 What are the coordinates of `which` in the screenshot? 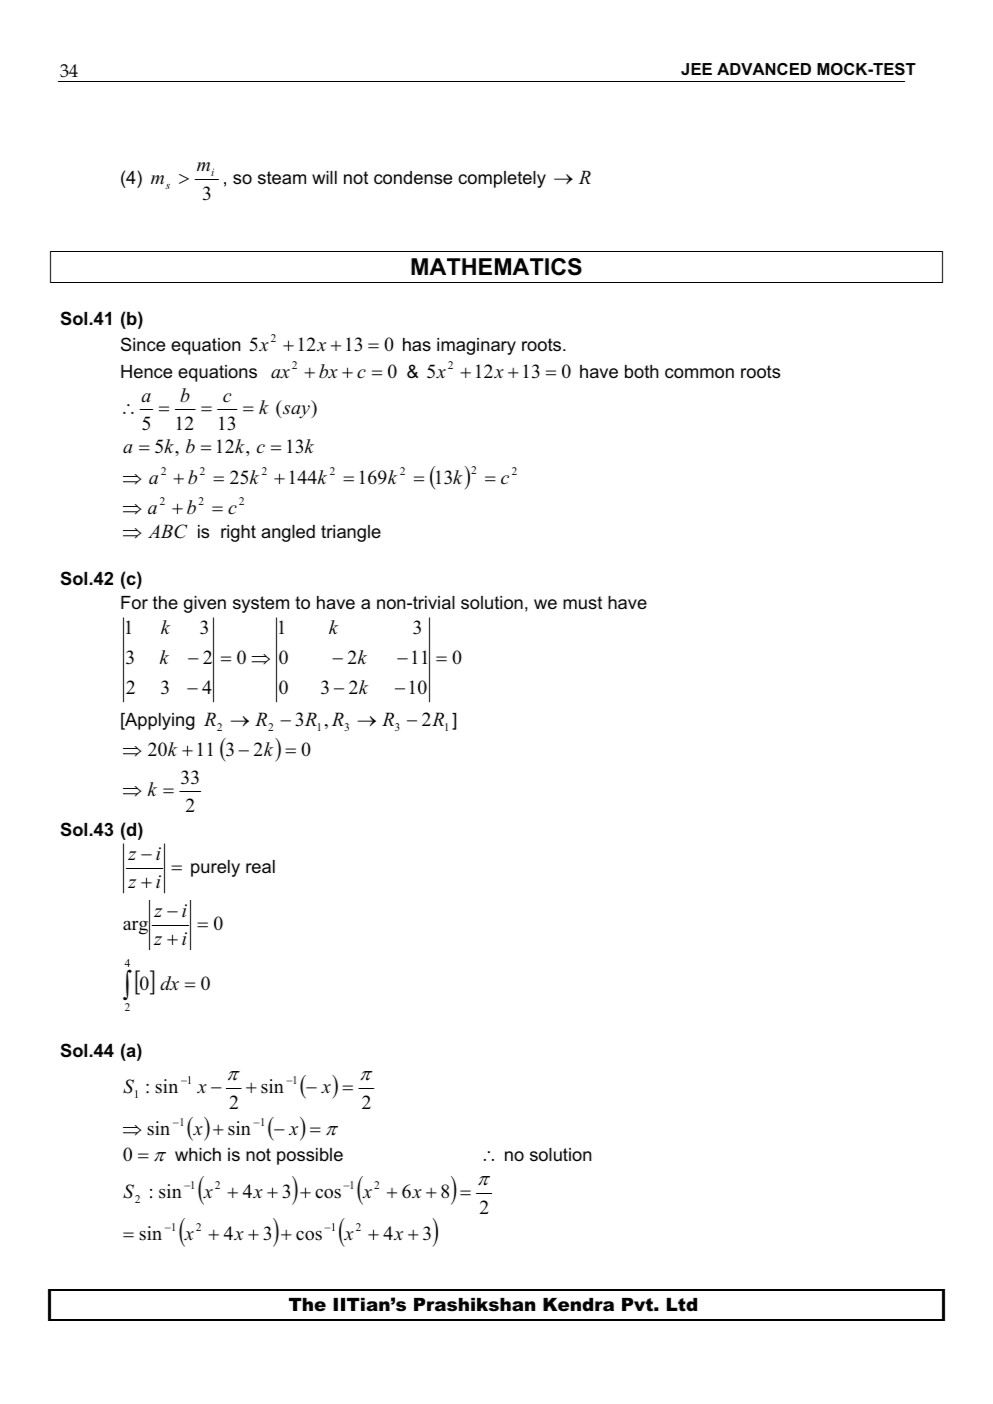 It's located at (198, 1154).
